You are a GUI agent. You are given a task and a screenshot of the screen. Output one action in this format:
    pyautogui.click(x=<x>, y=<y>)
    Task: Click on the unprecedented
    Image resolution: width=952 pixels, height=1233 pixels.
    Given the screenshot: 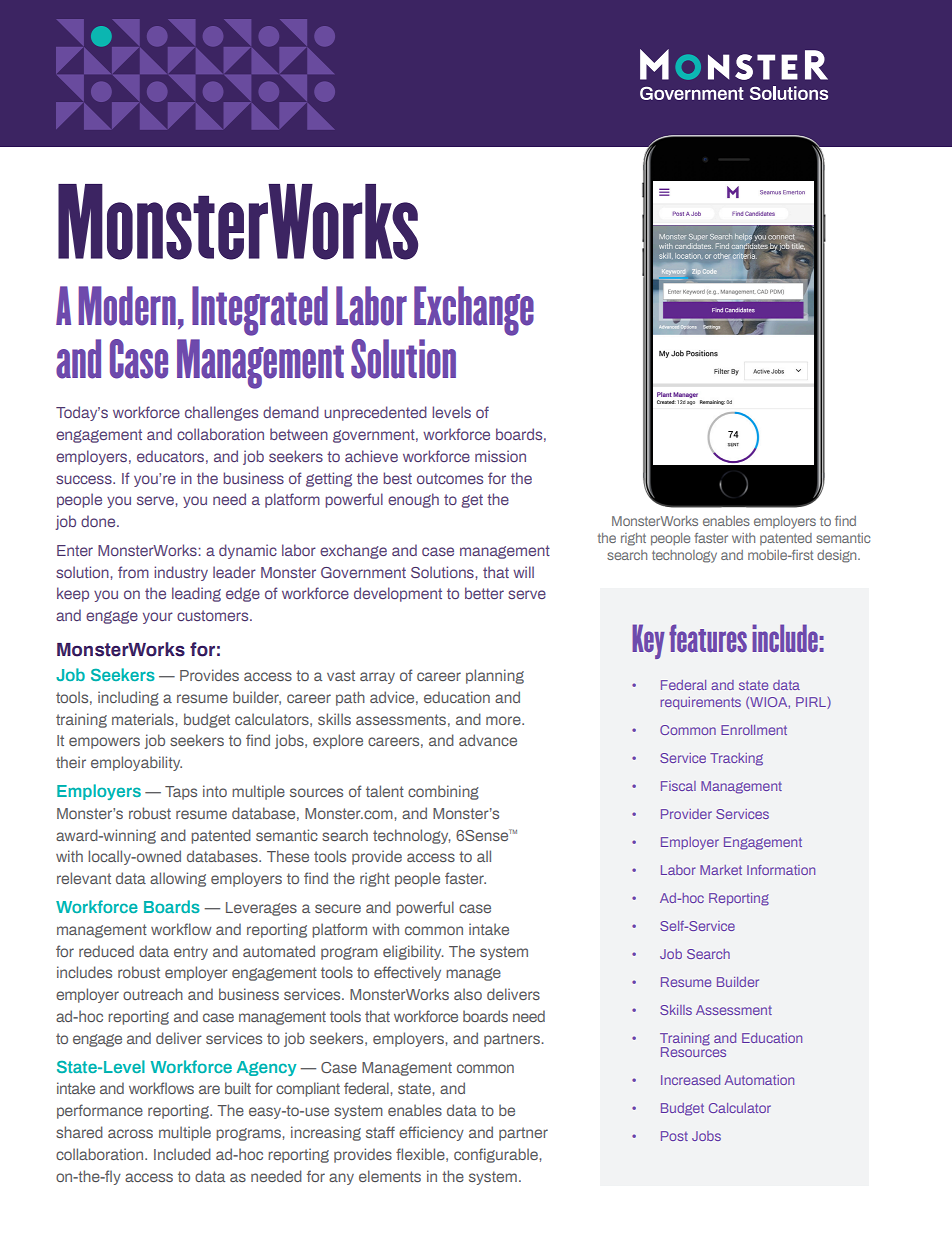 What is the action you would take?
    pyautogui.click(x=375, y=413)
